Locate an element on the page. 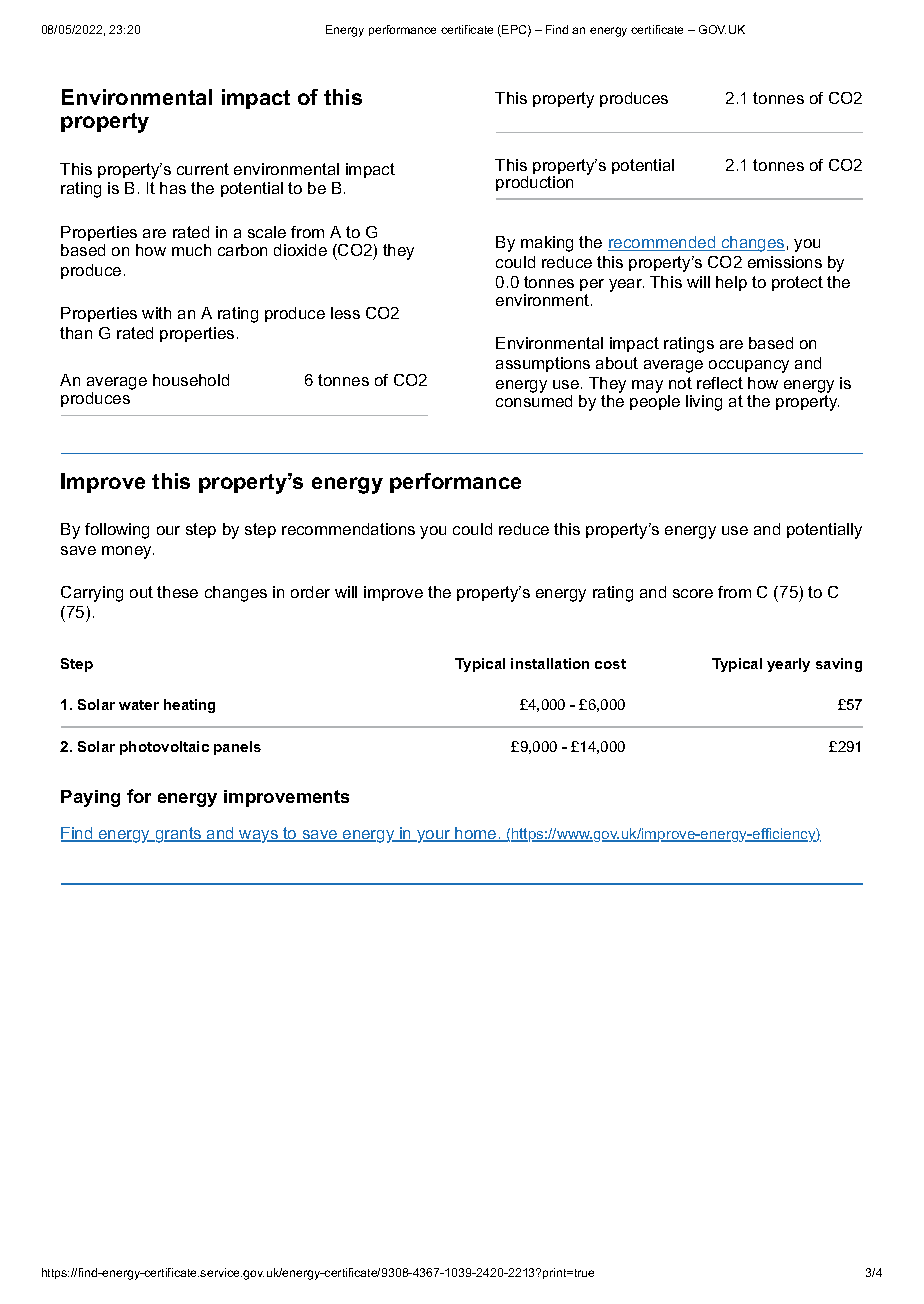 Image resolution: width=924 pixels, height=1304 pixels. grants is located at coordinates (178, 835).
